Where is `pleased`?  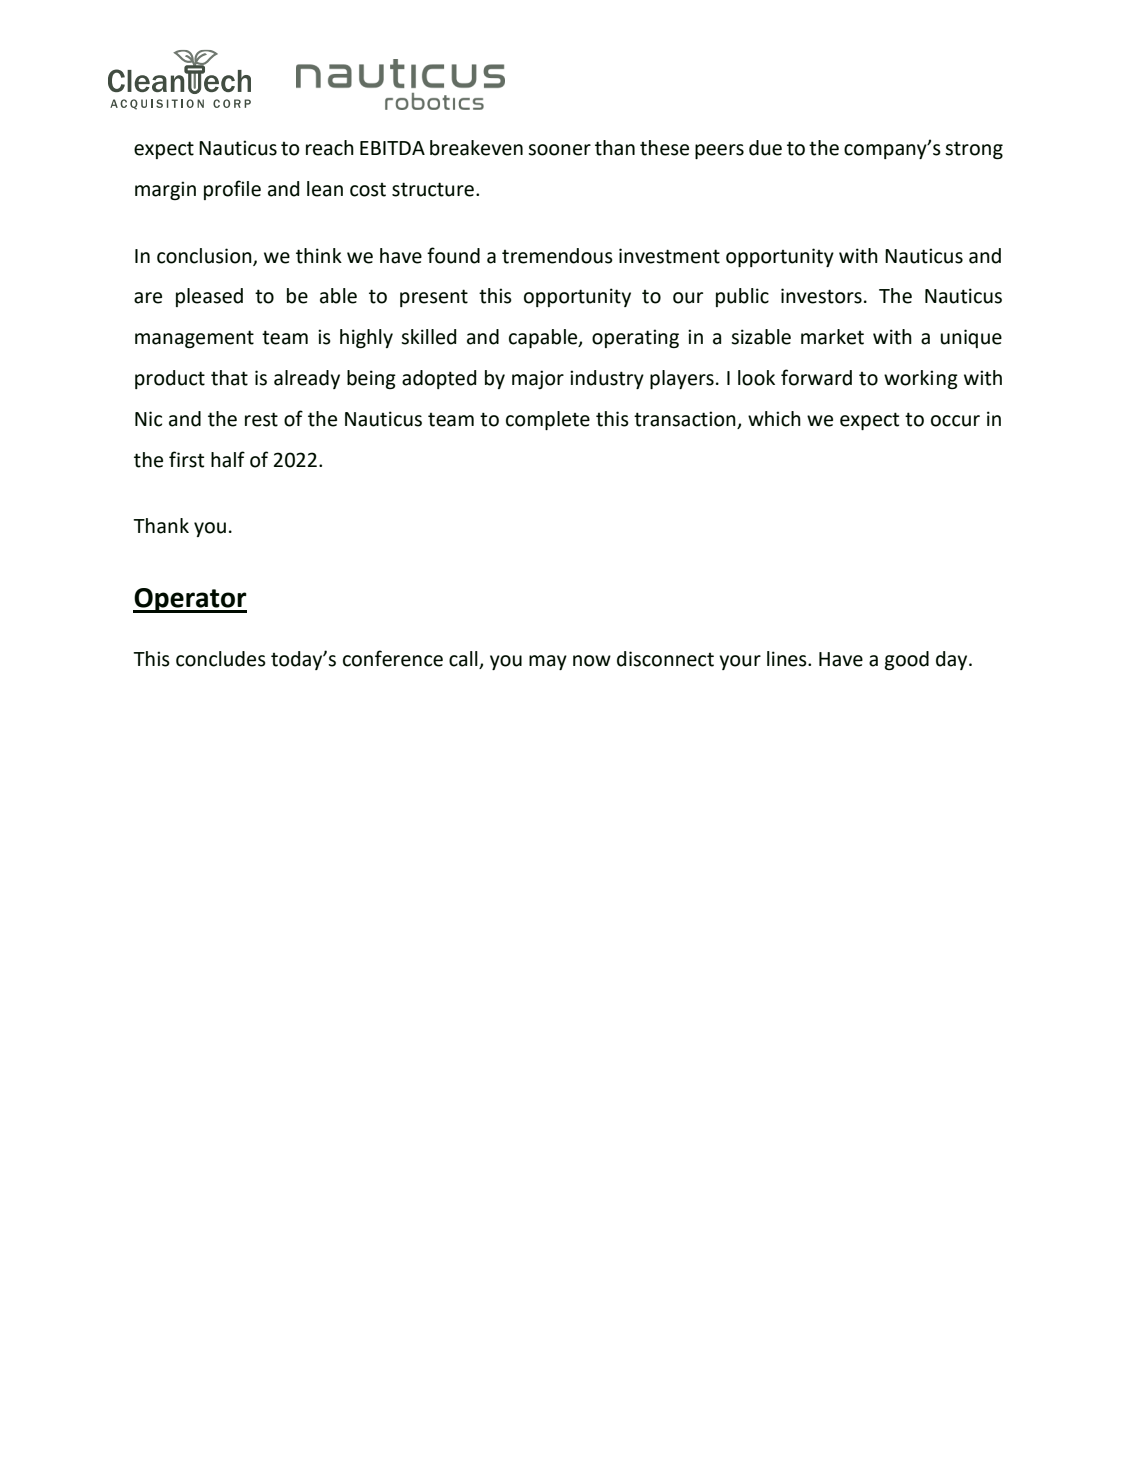 pleased is located at coordinates (209, 297).
